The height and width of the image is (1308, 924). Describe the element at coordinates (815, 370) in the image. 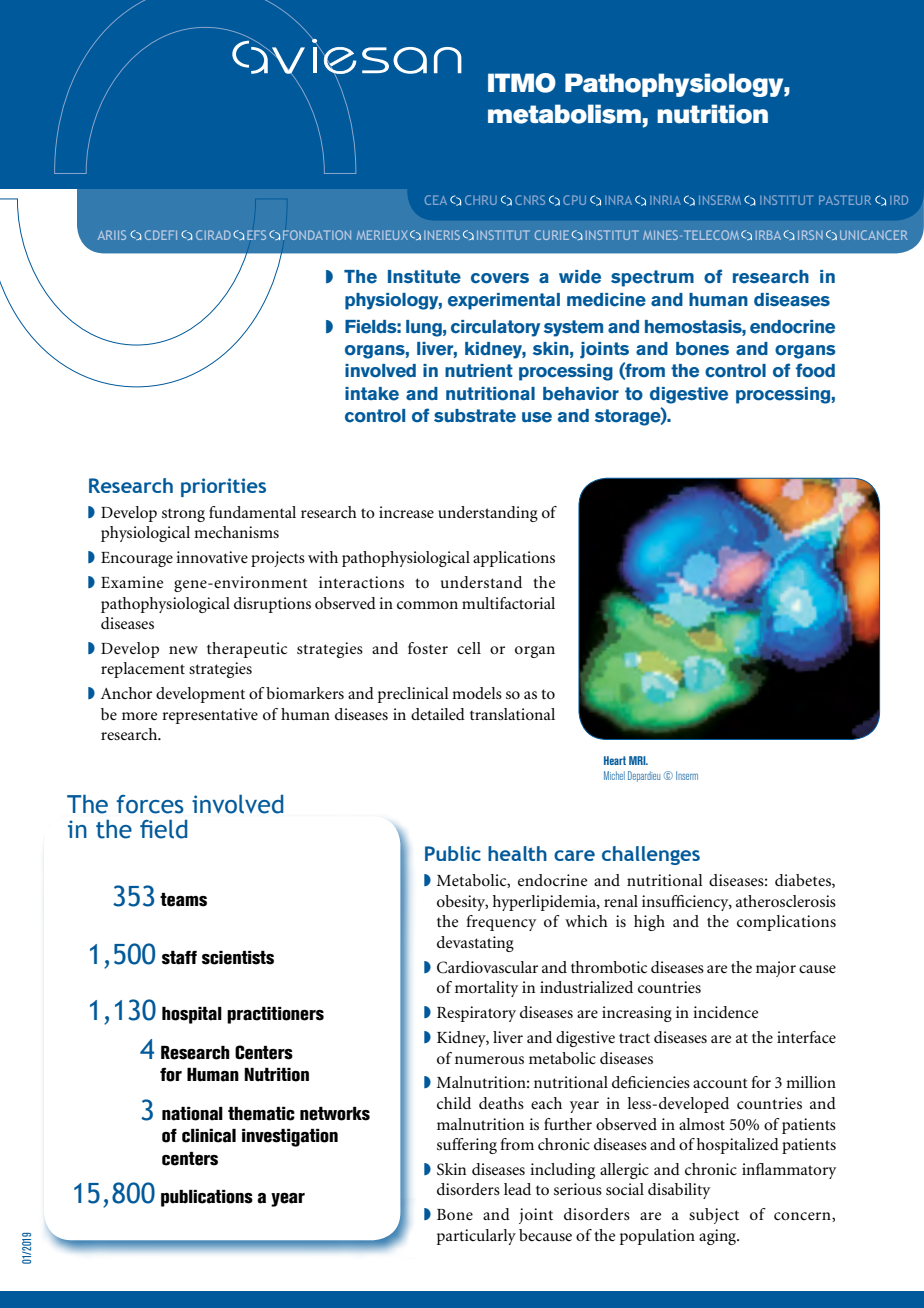

I see `food` at that location.
